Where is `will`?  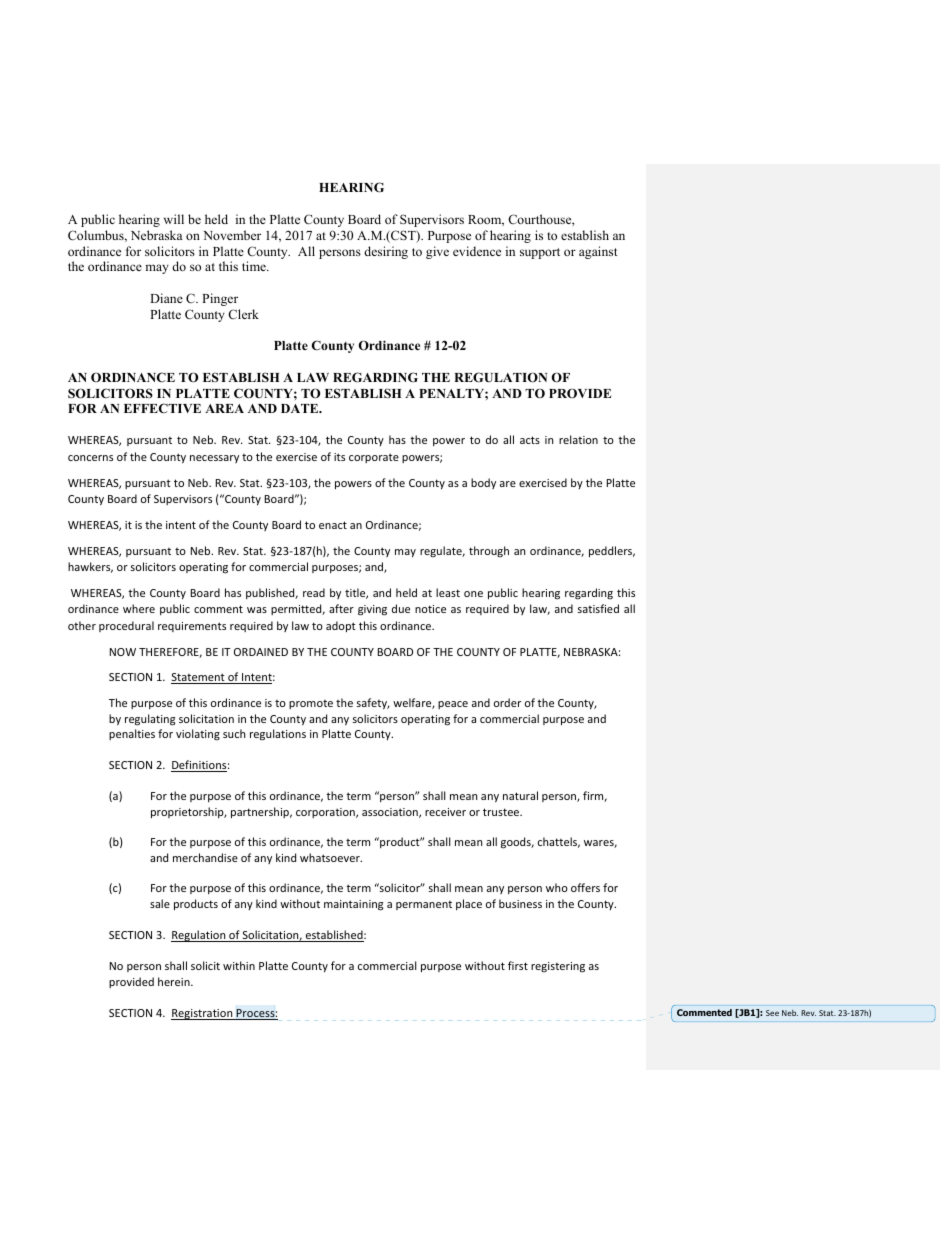 will is located at coordinates (174, 219).
